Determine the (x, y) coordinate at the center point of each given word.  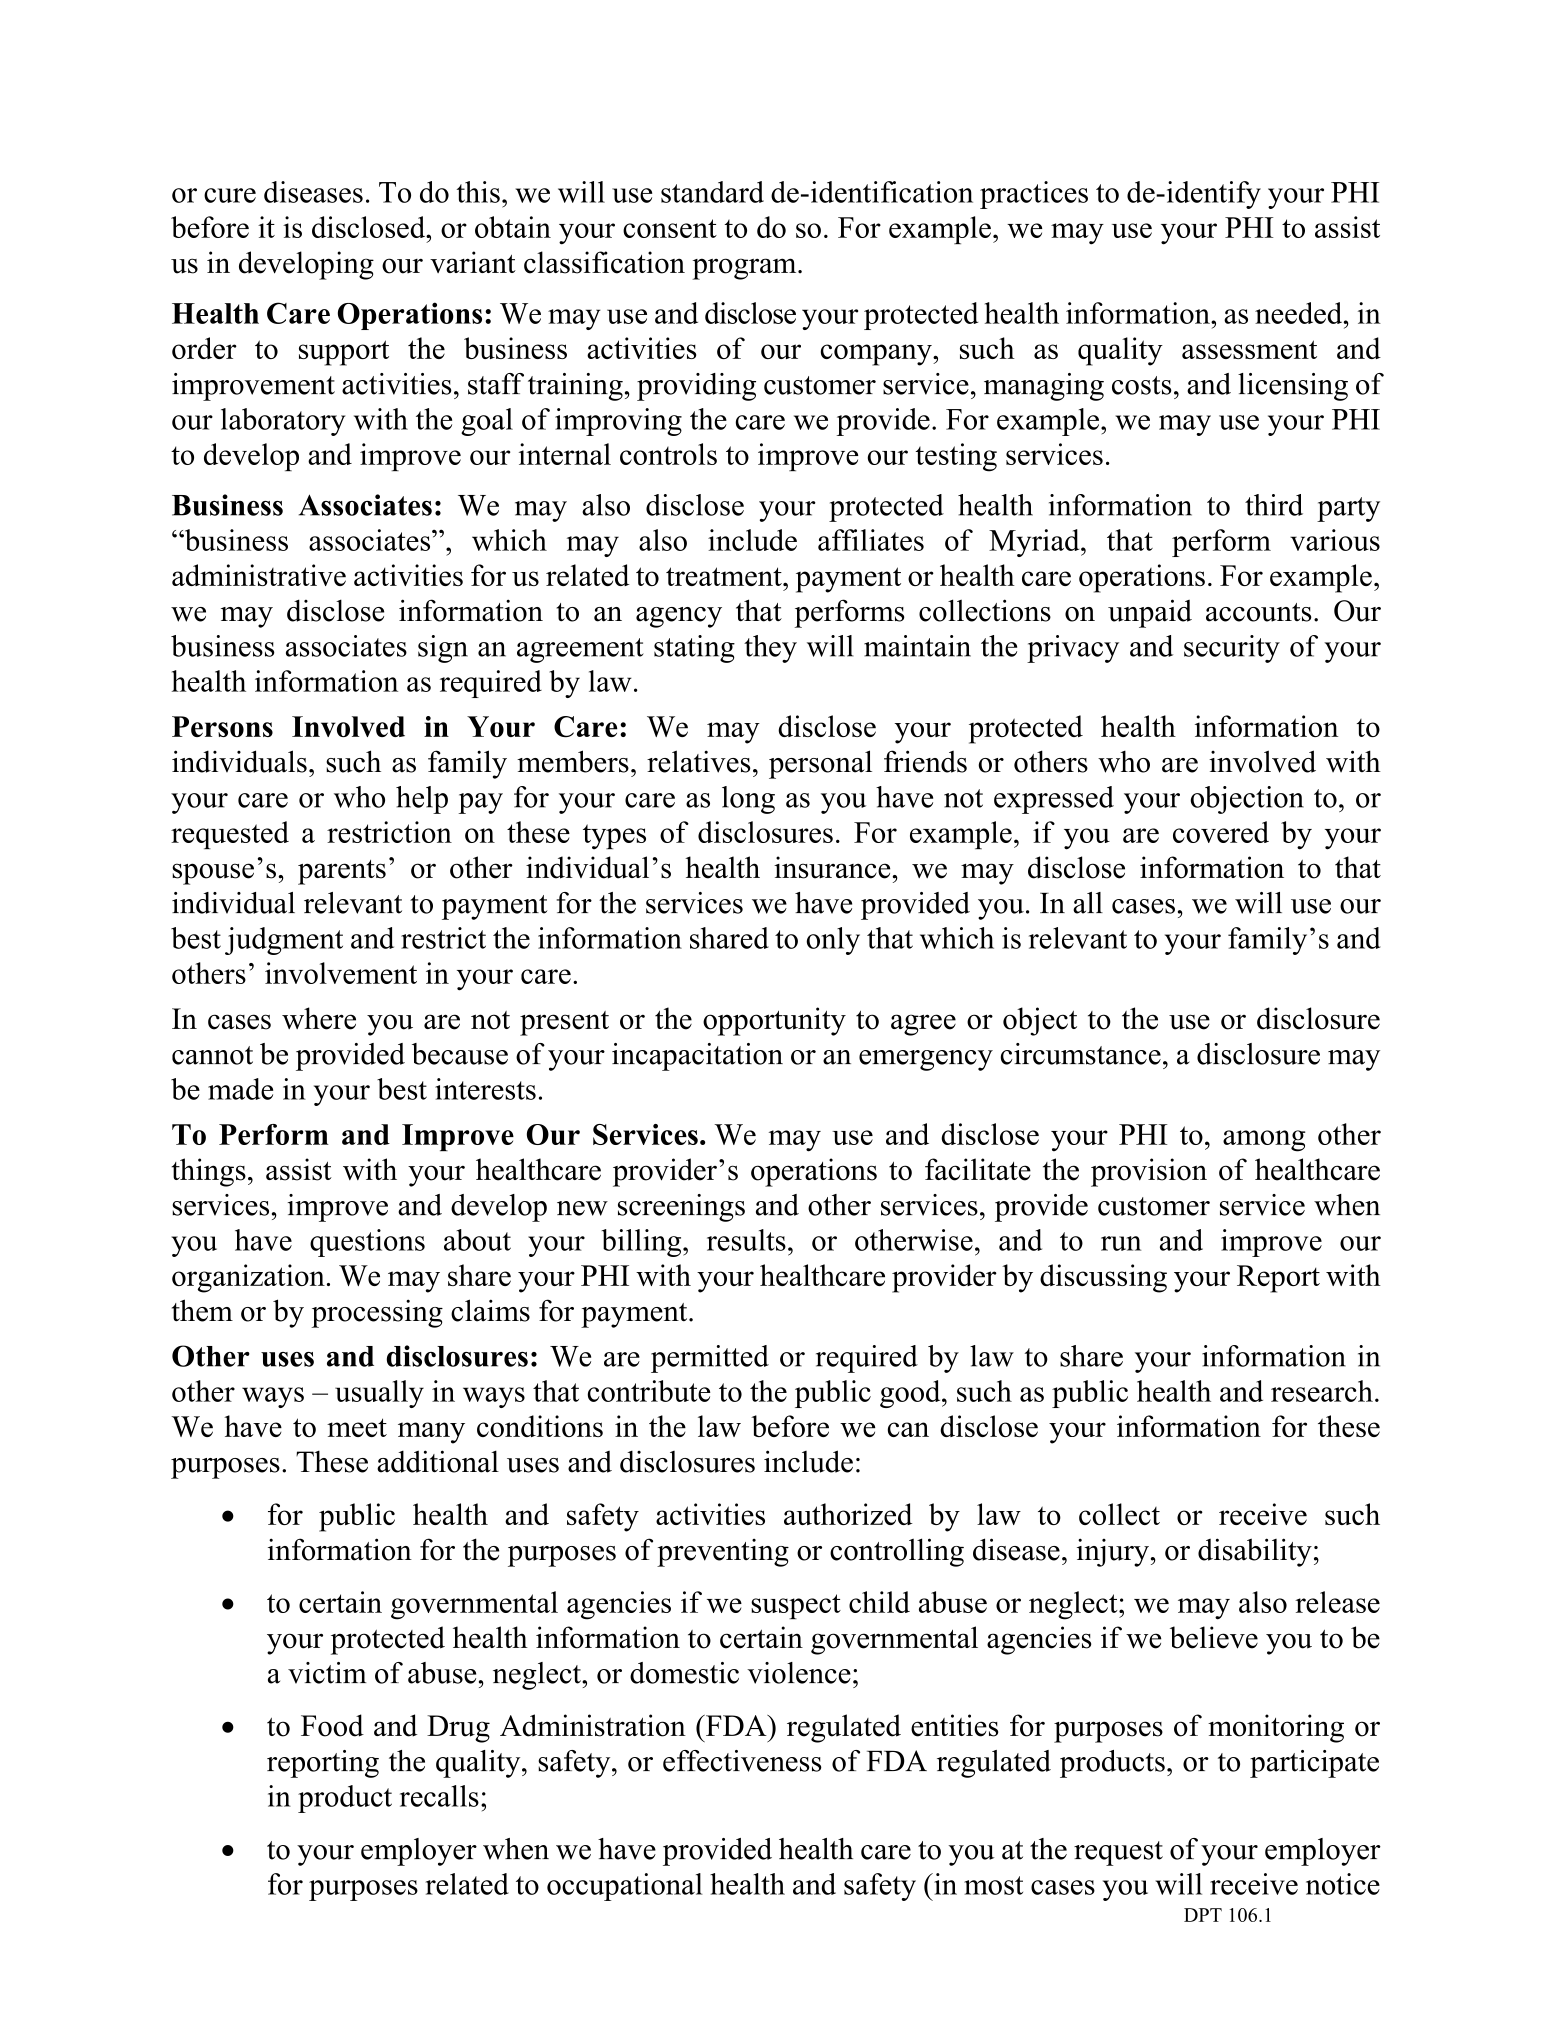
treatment (725, 576)
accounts (1259, 612)
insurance (832, 867)
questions (367, 1243)
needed (1300, 313)
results (746, 1240)
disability (1255, 1552)
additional (438, 1461)
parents (342, 872)
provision (1149, 1172)
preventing (723, 1553)
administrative (259, 575)
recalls (439, 1796)
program (745, 269)
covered (1221, 832)
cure (230, 195)
